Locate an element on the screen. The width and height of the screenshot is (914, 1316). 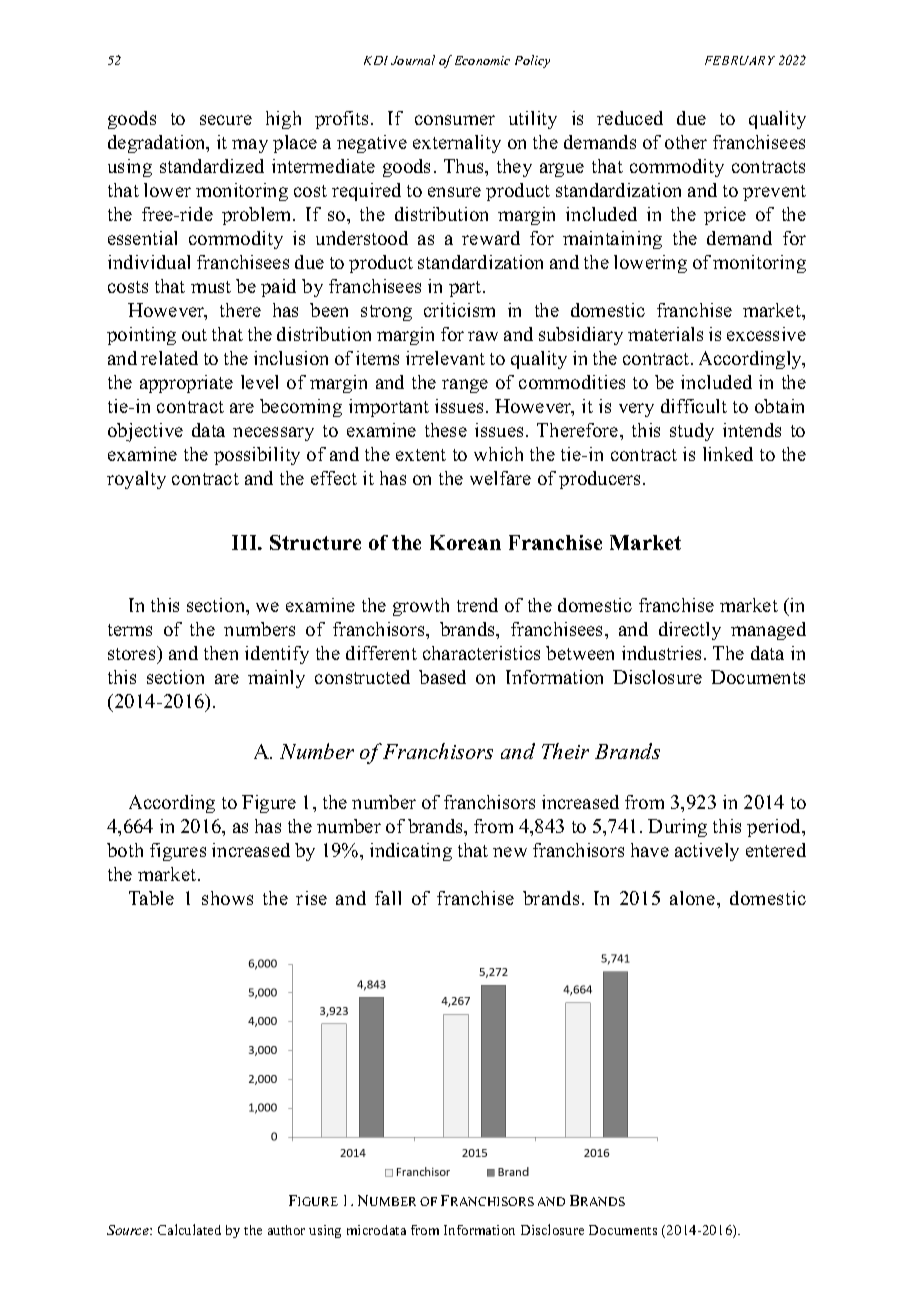
extent is located at coordinates (421, 455).
